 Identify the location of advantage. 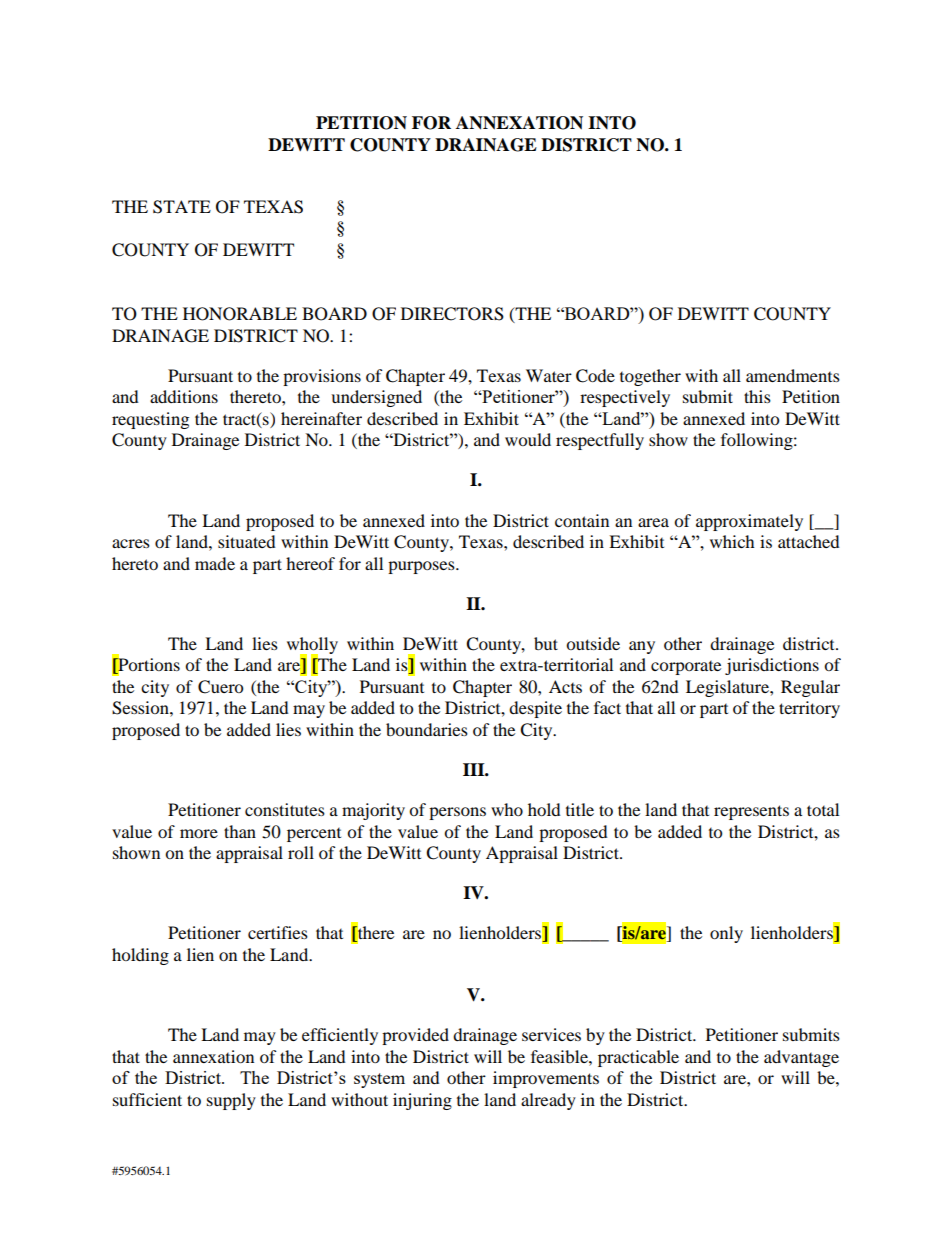
(801, 1058).
